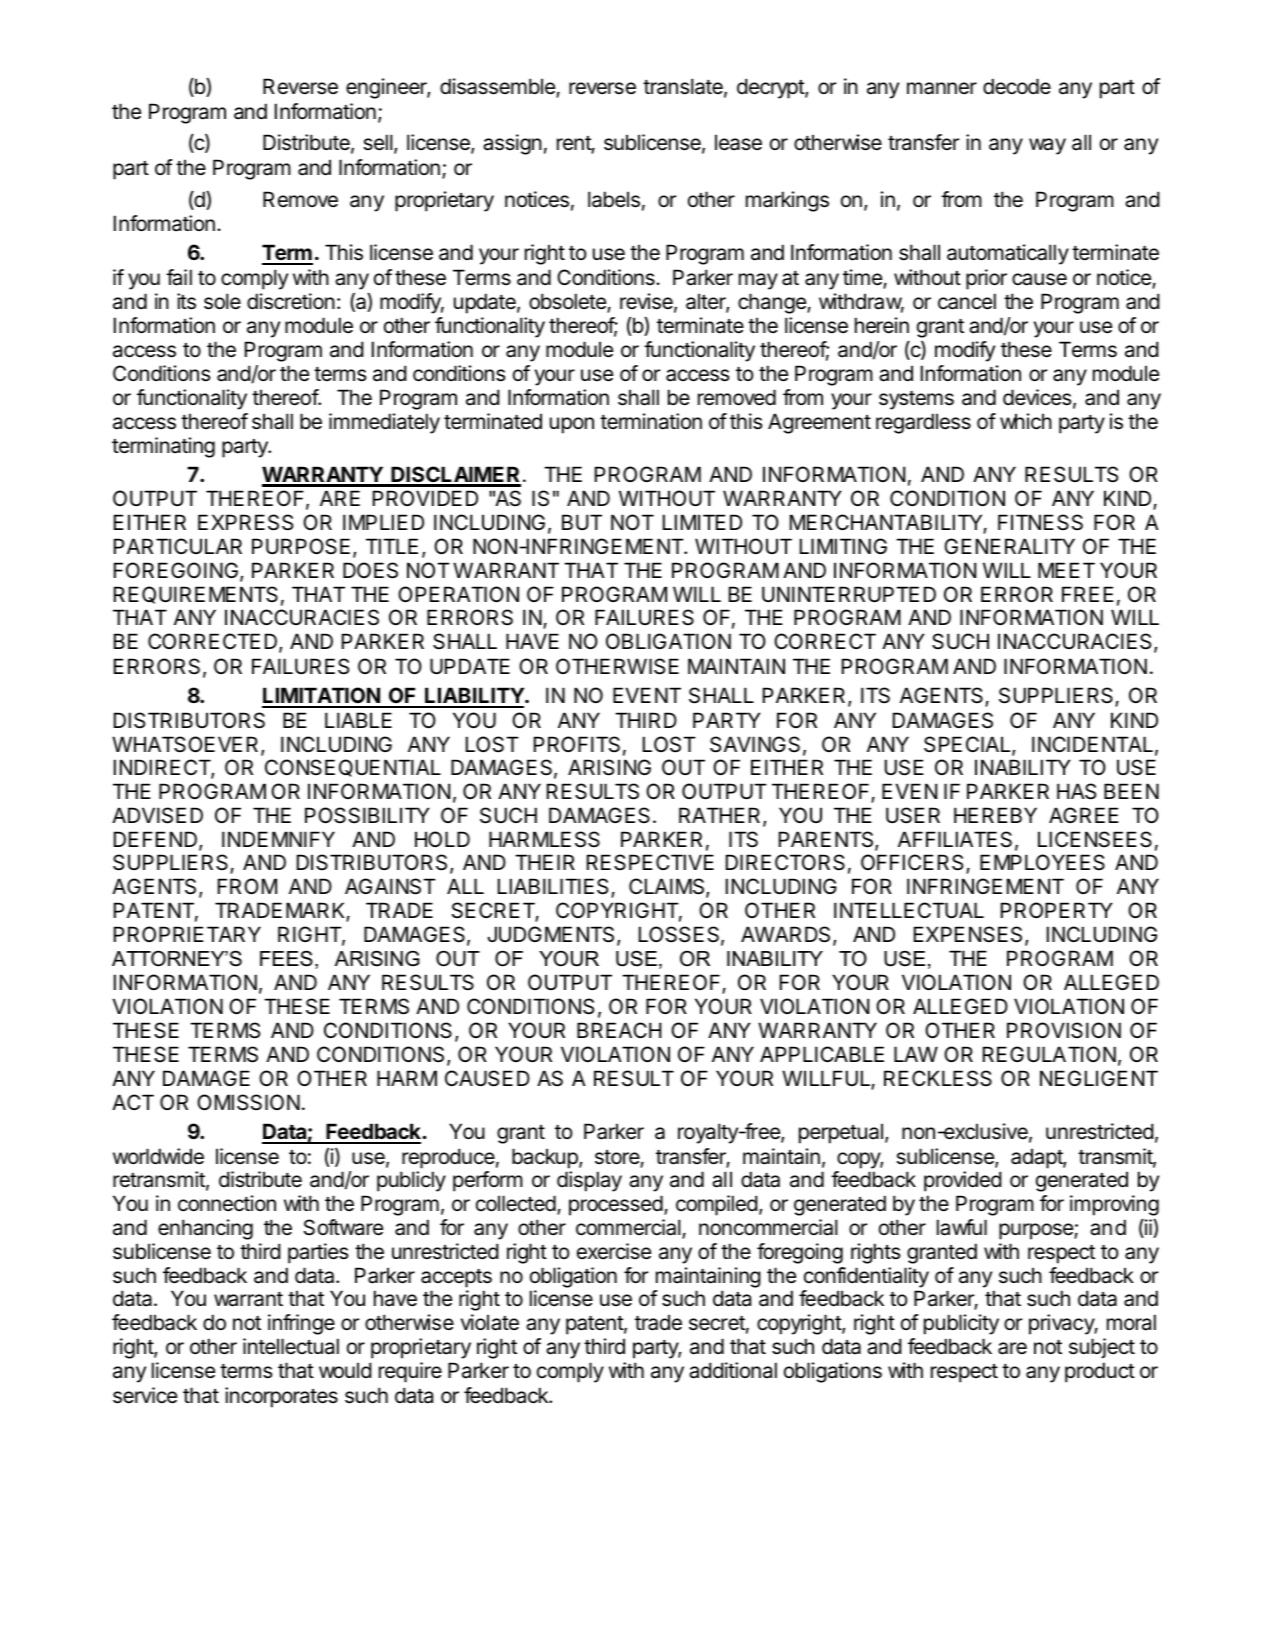  Describe the element at coordinates (1026, 421) in the screenshot. I see `which` at that location.
